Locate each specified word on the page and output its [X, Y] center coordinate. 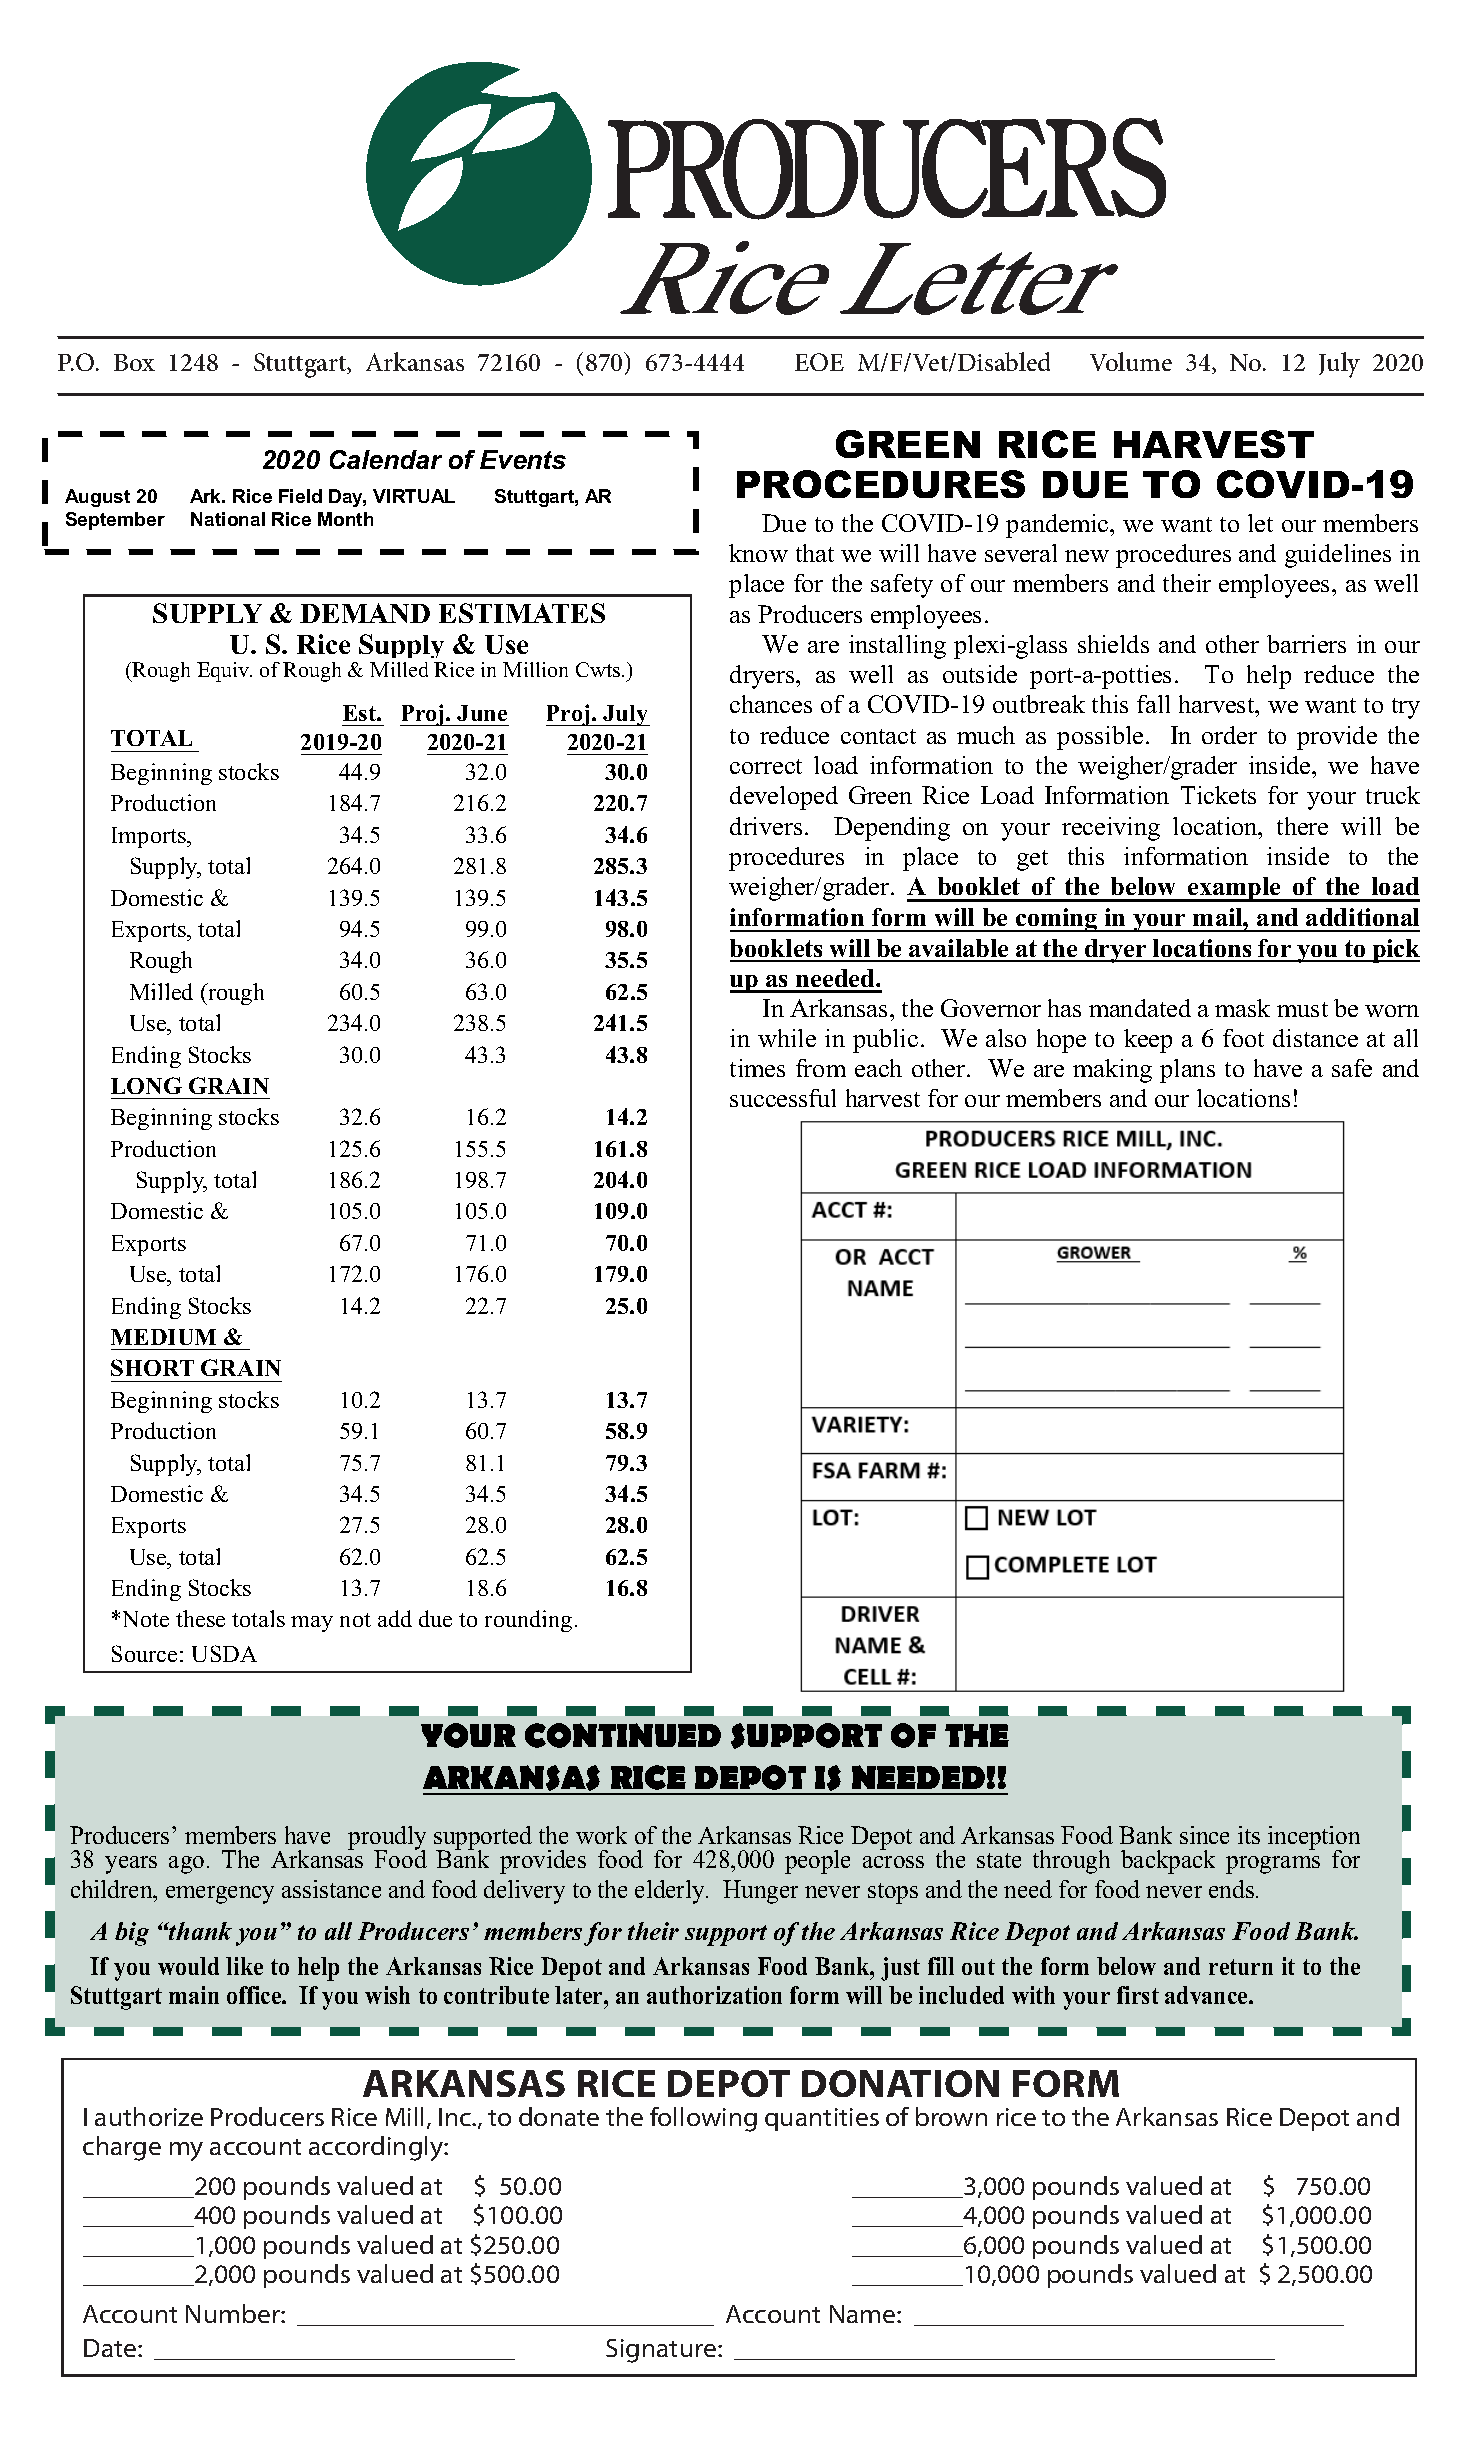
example [1234, 889]
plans [1187, 1071]
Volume [1131, 361]
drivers [766, 826]
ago [186, 1865]
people [817, 1862]
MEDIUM [163, 1337]
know [758, 553]
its [1249, 1835]
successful [783, 1098]
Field [300, 496]
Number [234, 2313]
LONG [146, 1085]
